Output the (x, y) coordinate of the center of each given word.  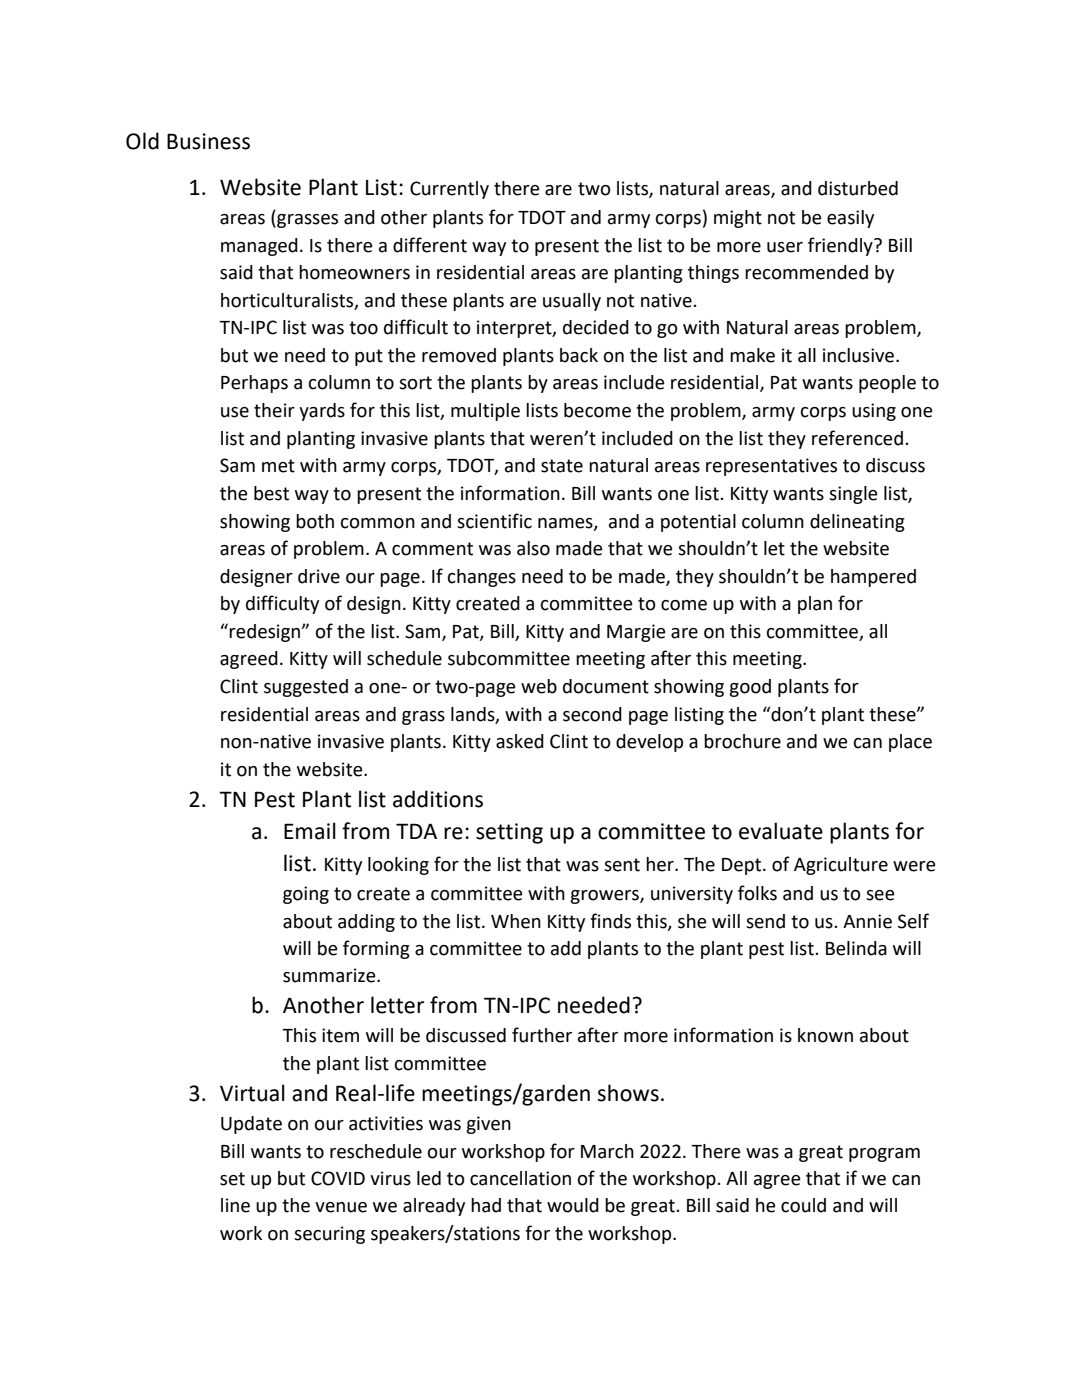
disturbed (858, 188)
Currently (449, 190)
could (803, 1205)
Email (310, 831)
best (271, 493)
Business (208, 141)
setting (509, 833)
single (853, 495)
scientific (494, 521)
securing (329, 1235)
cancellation (520, 1178)
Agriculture (841, 866)
